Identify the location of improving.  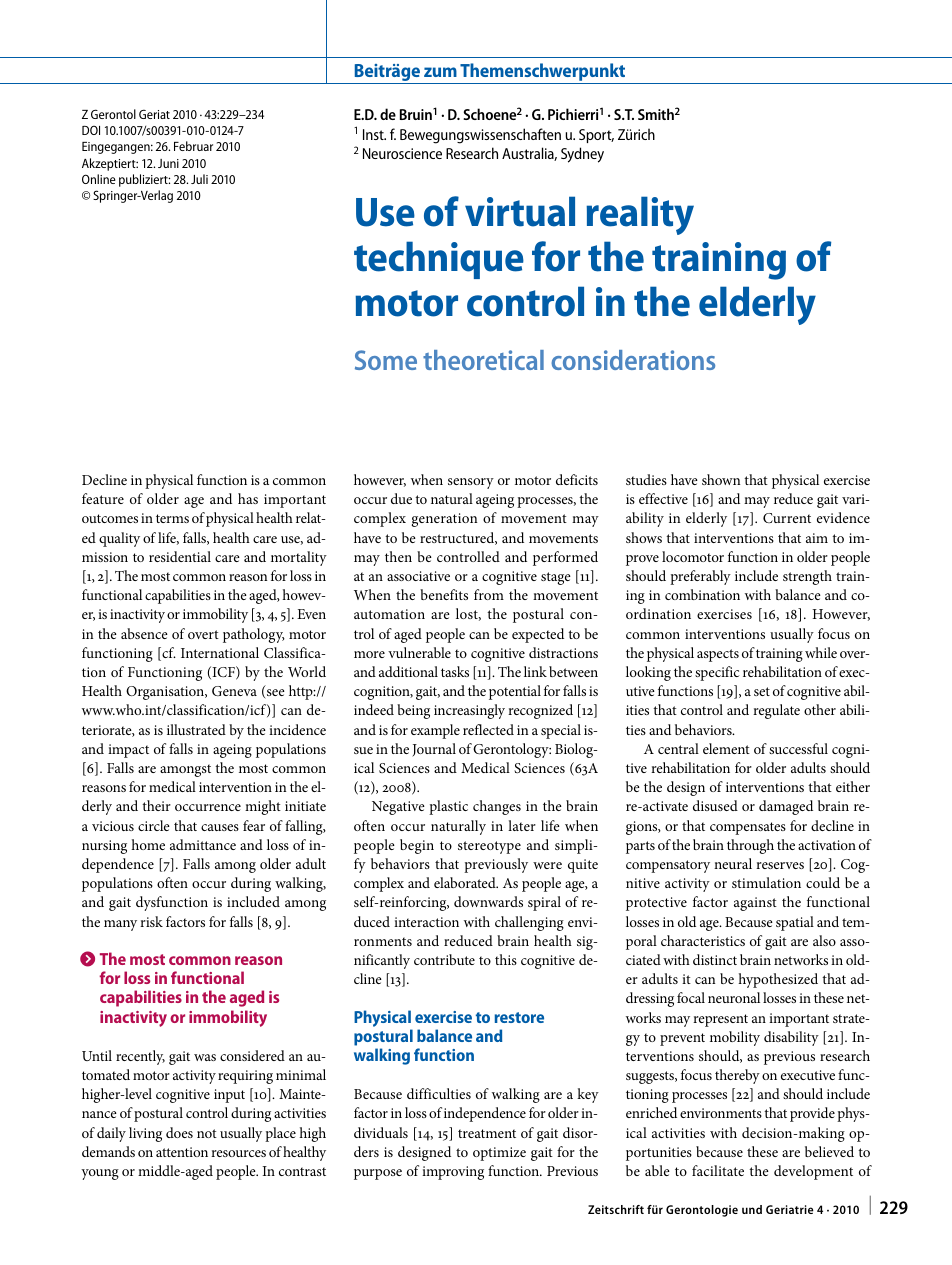
(453, 1173).
